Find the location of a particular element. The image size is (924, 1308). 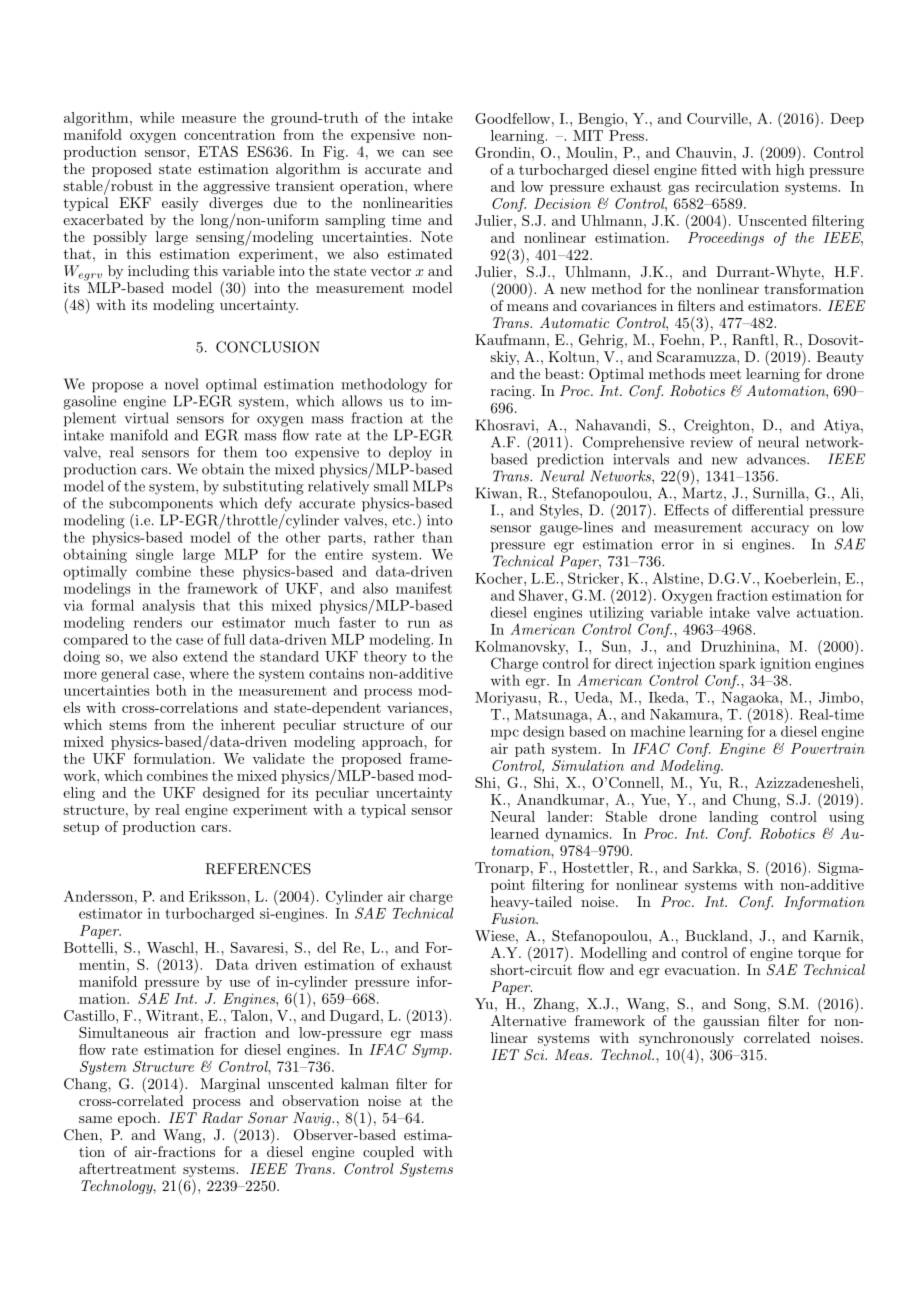

see is located at coordinates (443, 153).
